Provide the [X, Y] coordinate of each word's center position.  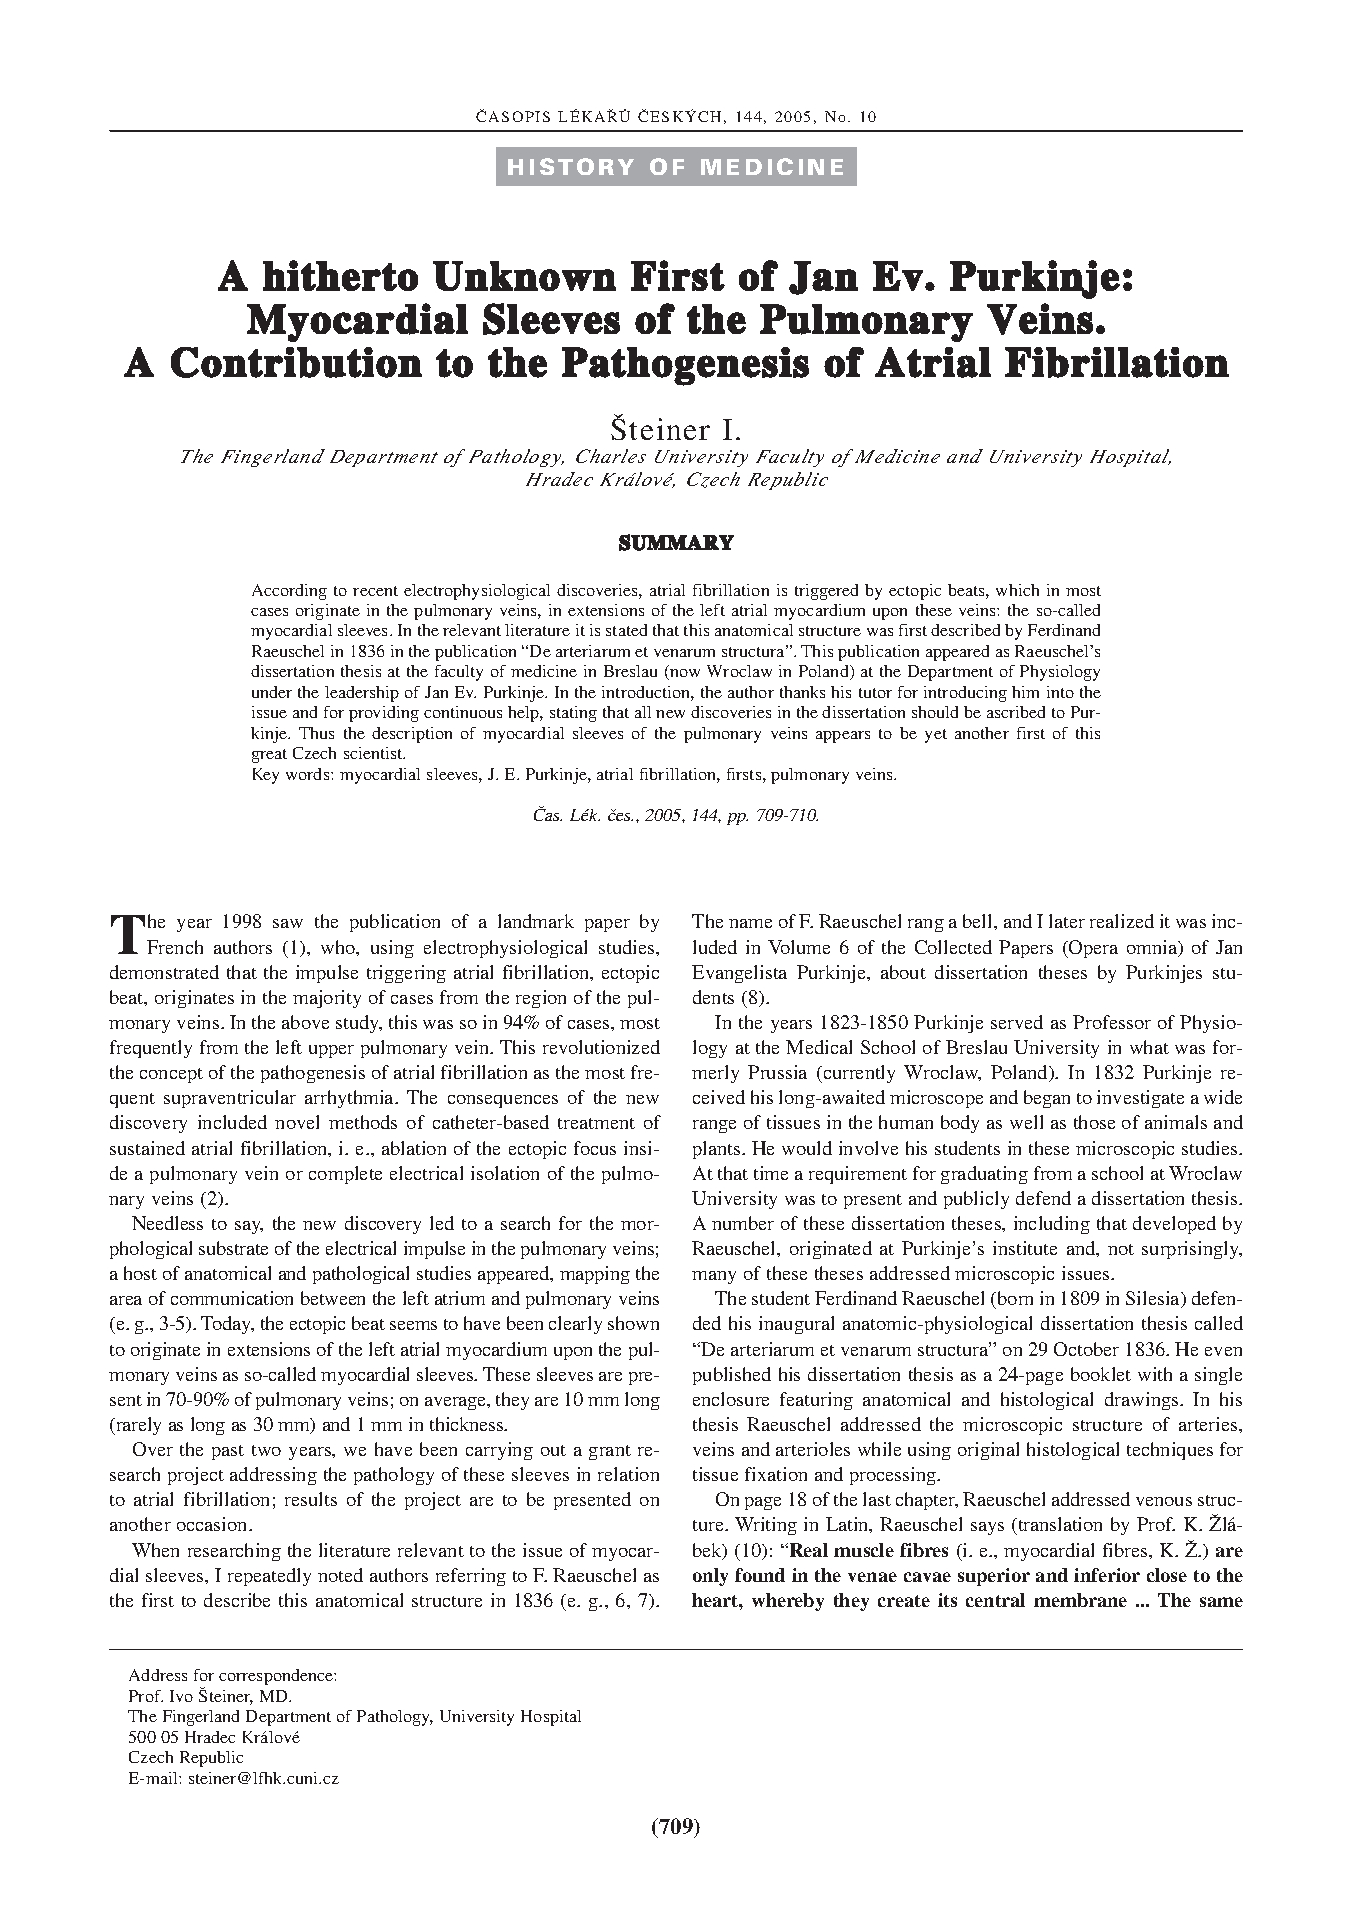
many [714, 1277]
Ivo [181, 1696]
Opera [1092, 949]
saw [288, 923]
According [289, 592]
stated [626, 630]
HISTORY [571, 166]
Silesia [1154, 1299]
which [1017, 590]
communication [232, 1298]
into [1060, 692]
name [750, 923]
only [710, 1577]
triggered [826, 592]
